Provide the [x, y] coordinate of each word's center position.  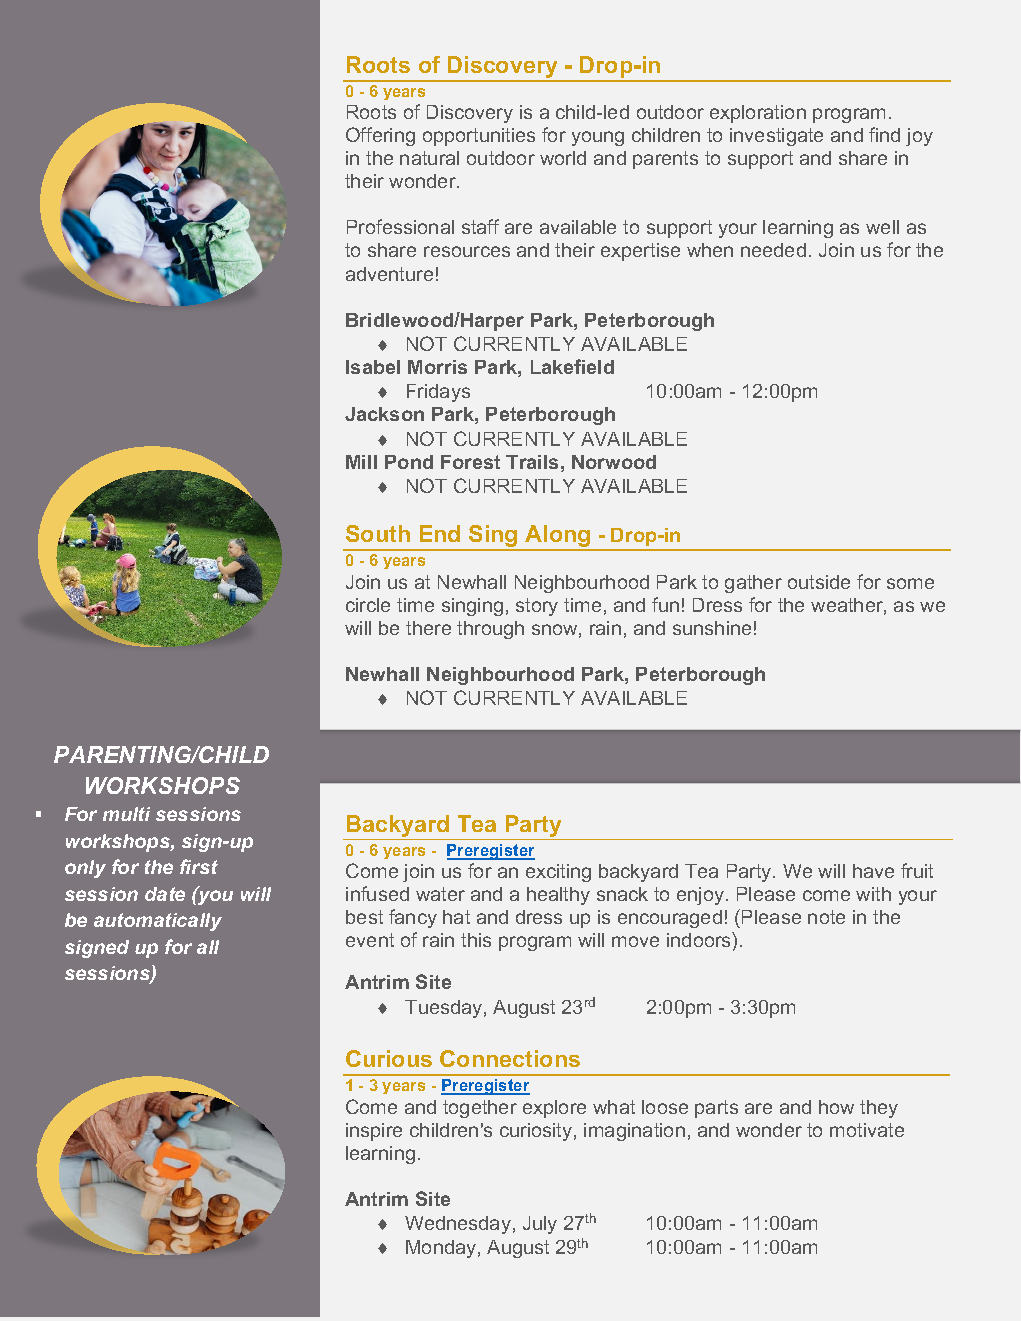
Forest [470, 462]
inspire [374, 1132]
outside [819, 582]
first [199, 866]
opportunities [479, 137]
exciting [558, 873]
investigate [776, 137]
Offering [380, 136]
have [873, 871]
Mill [361, 462]
